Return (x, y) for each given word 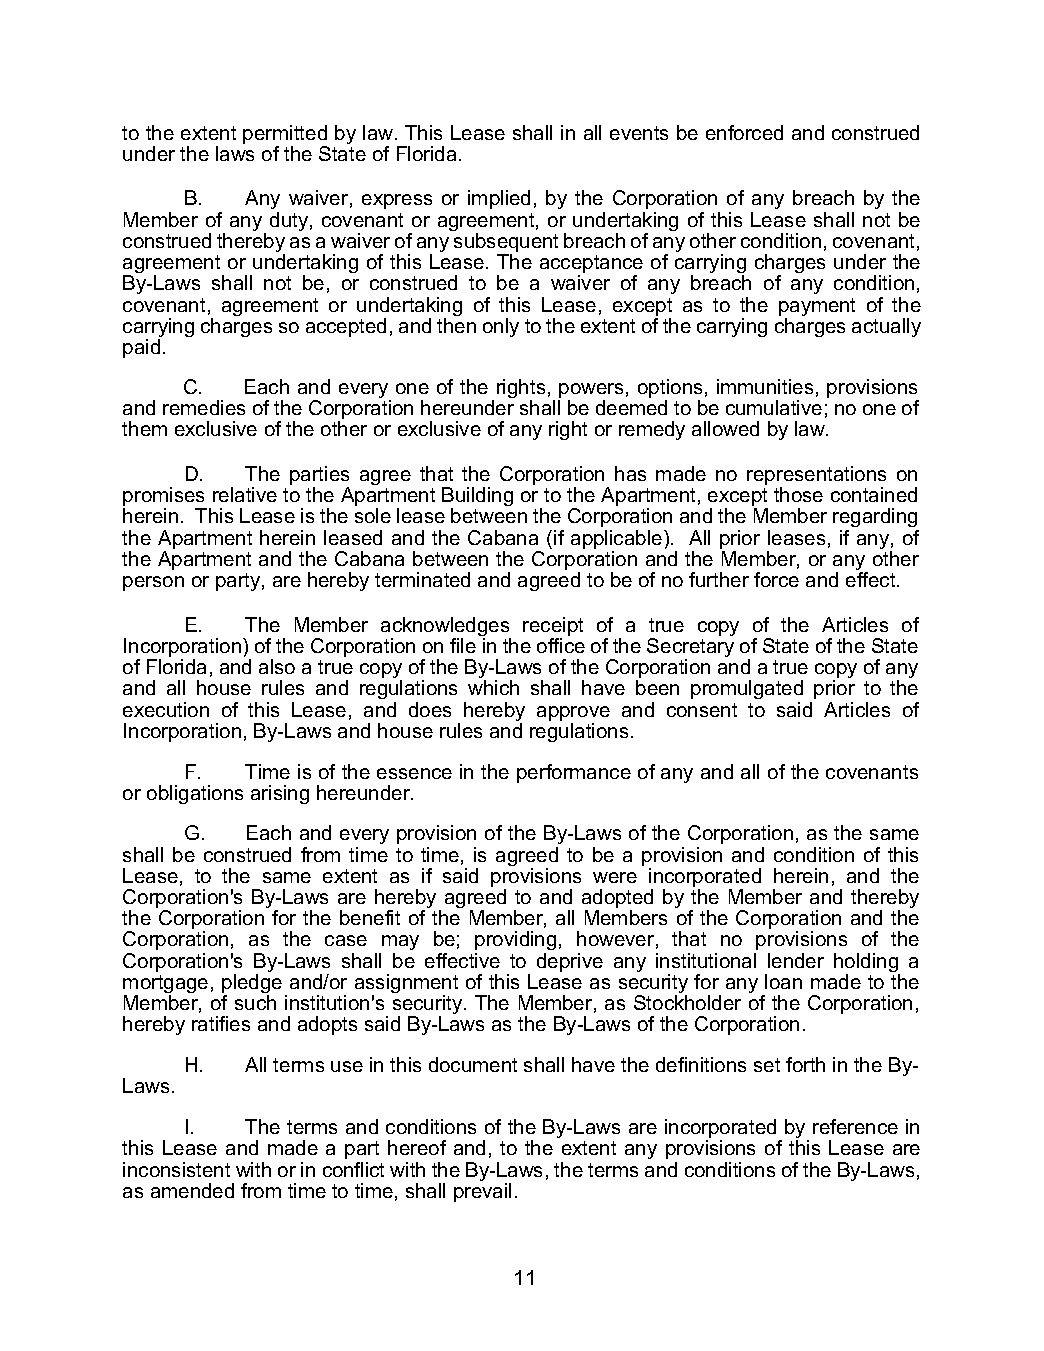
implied (499, 199)
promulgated (747, 691)
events (639, 133)
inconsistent (176, 1169)
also (277, 666)
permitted (285, 136)
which (493, 687)
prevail (482, 1192)
